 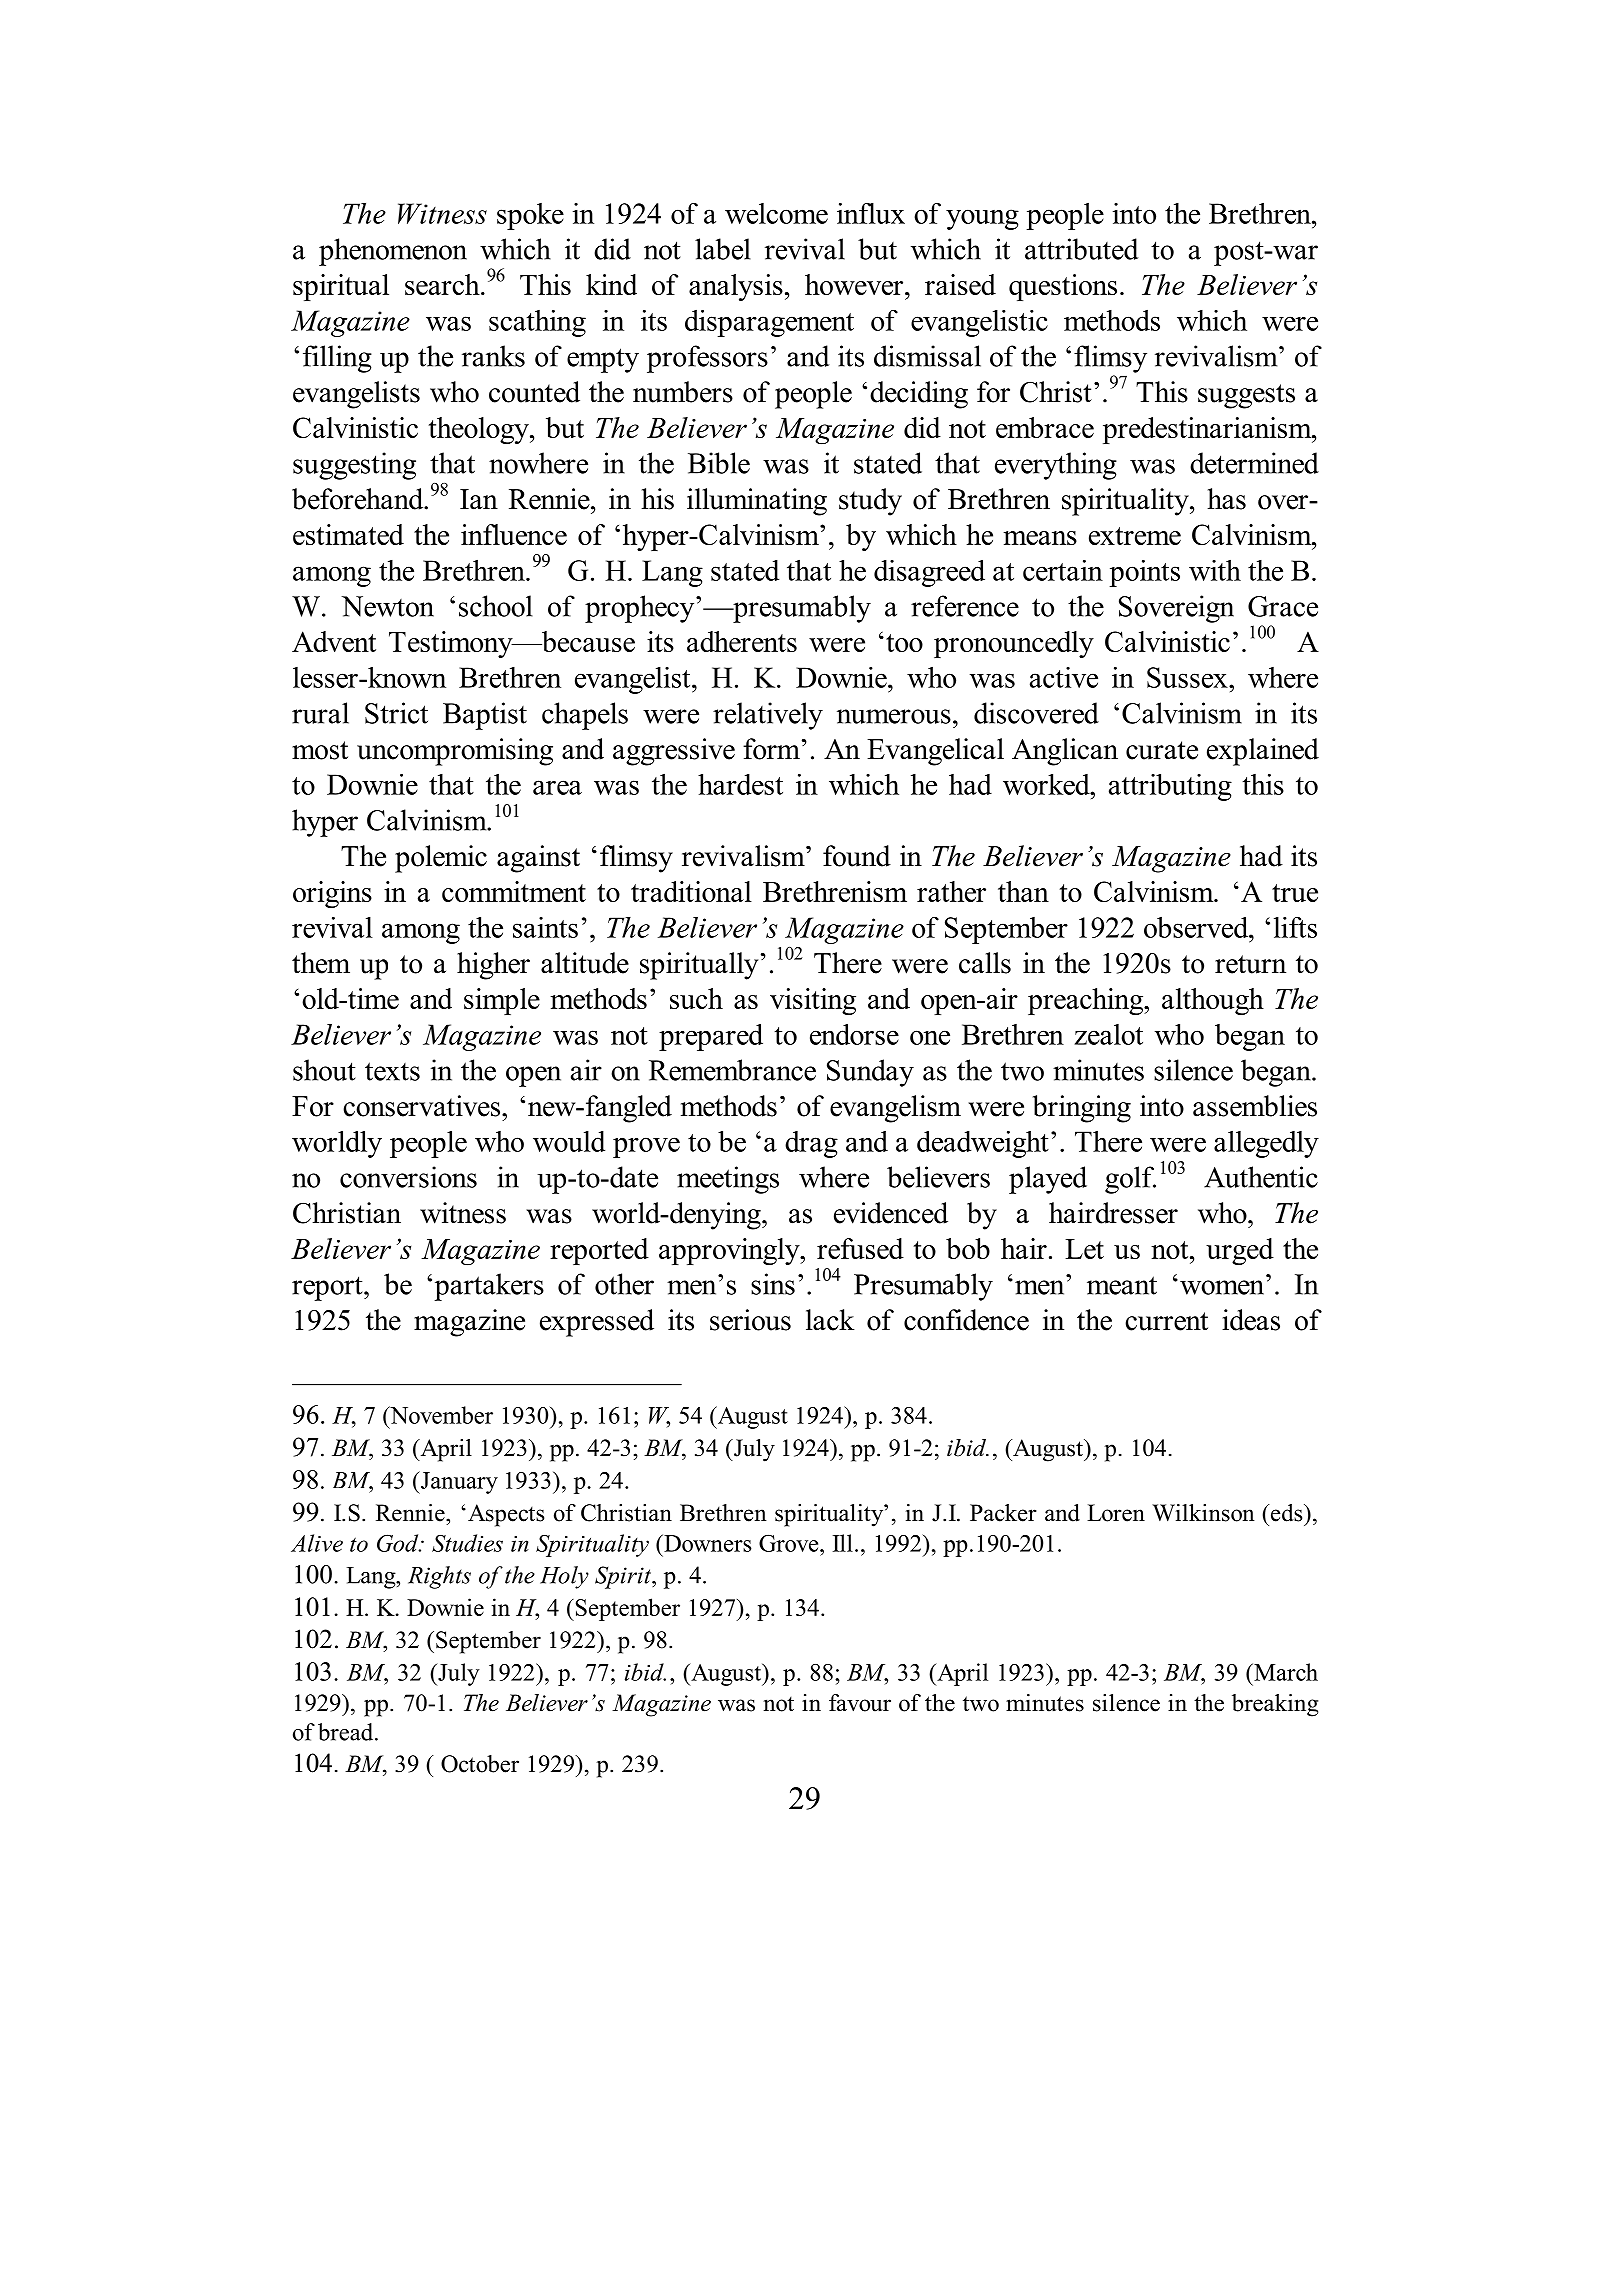 I want to click on however, so click(x=855, y=284).
